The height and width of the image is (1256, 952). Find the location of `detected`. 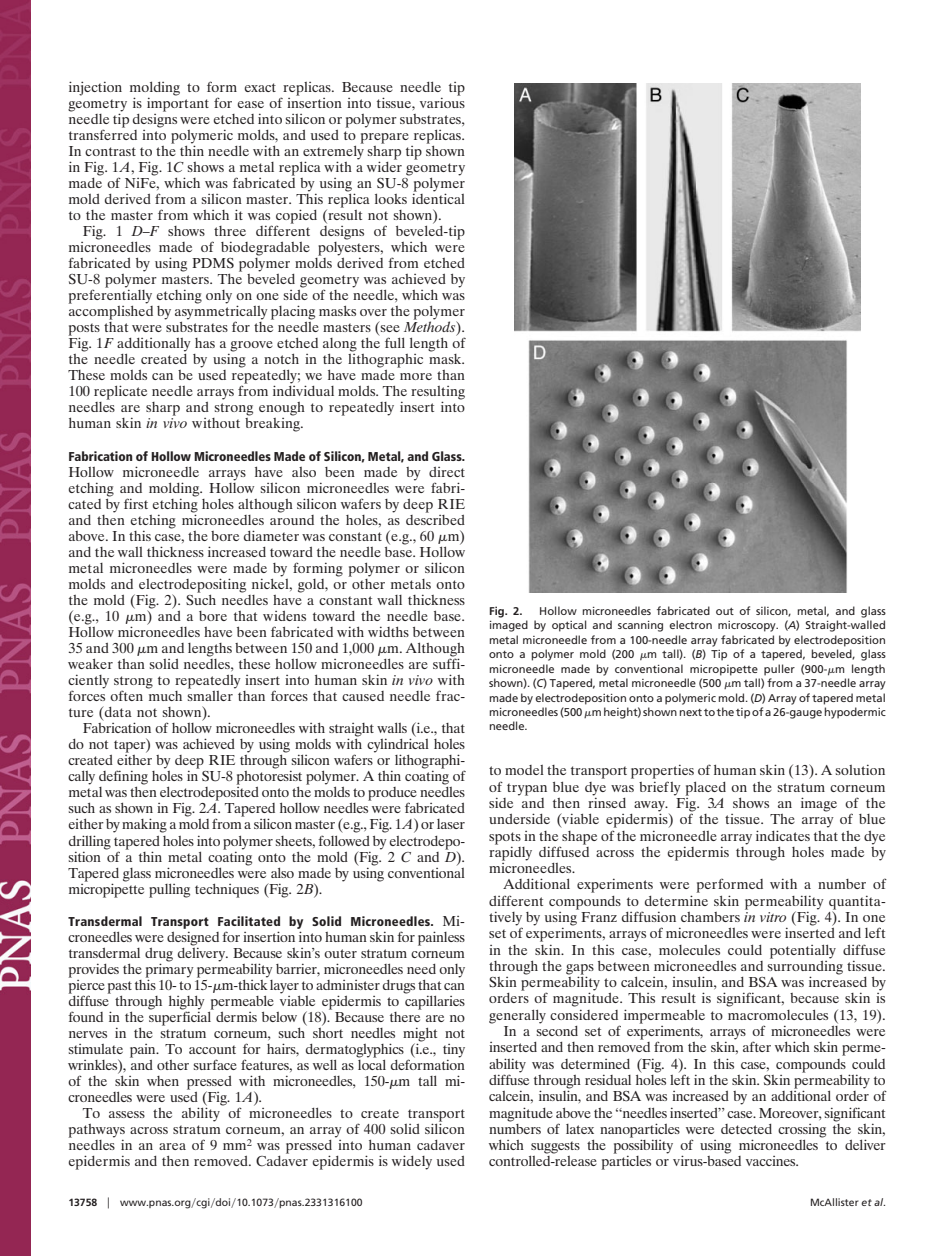

detected is located at coordinates (746, 1129).
